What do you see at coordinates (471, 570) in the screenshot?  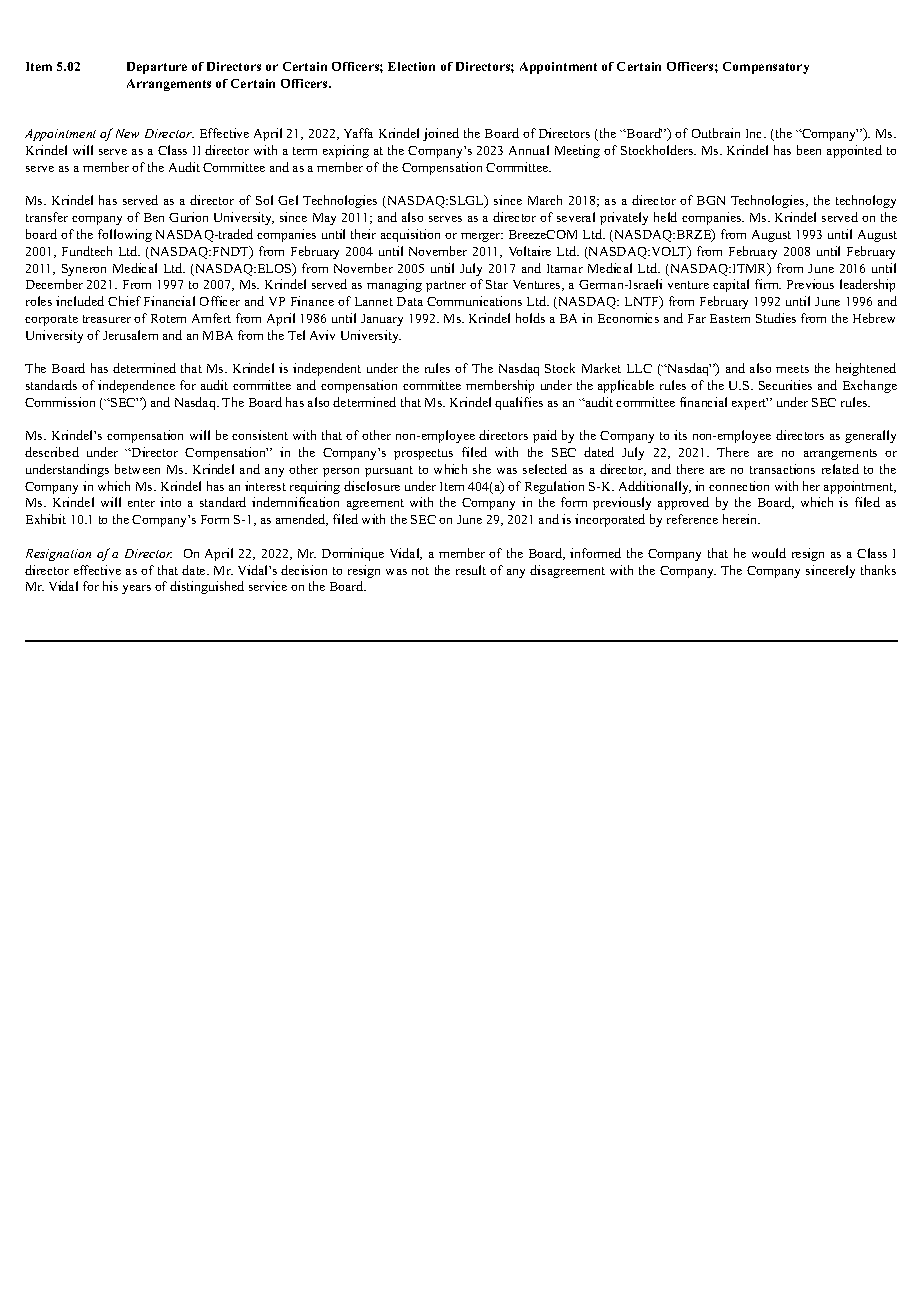 I see `result` at bounding box center [471, 570].
